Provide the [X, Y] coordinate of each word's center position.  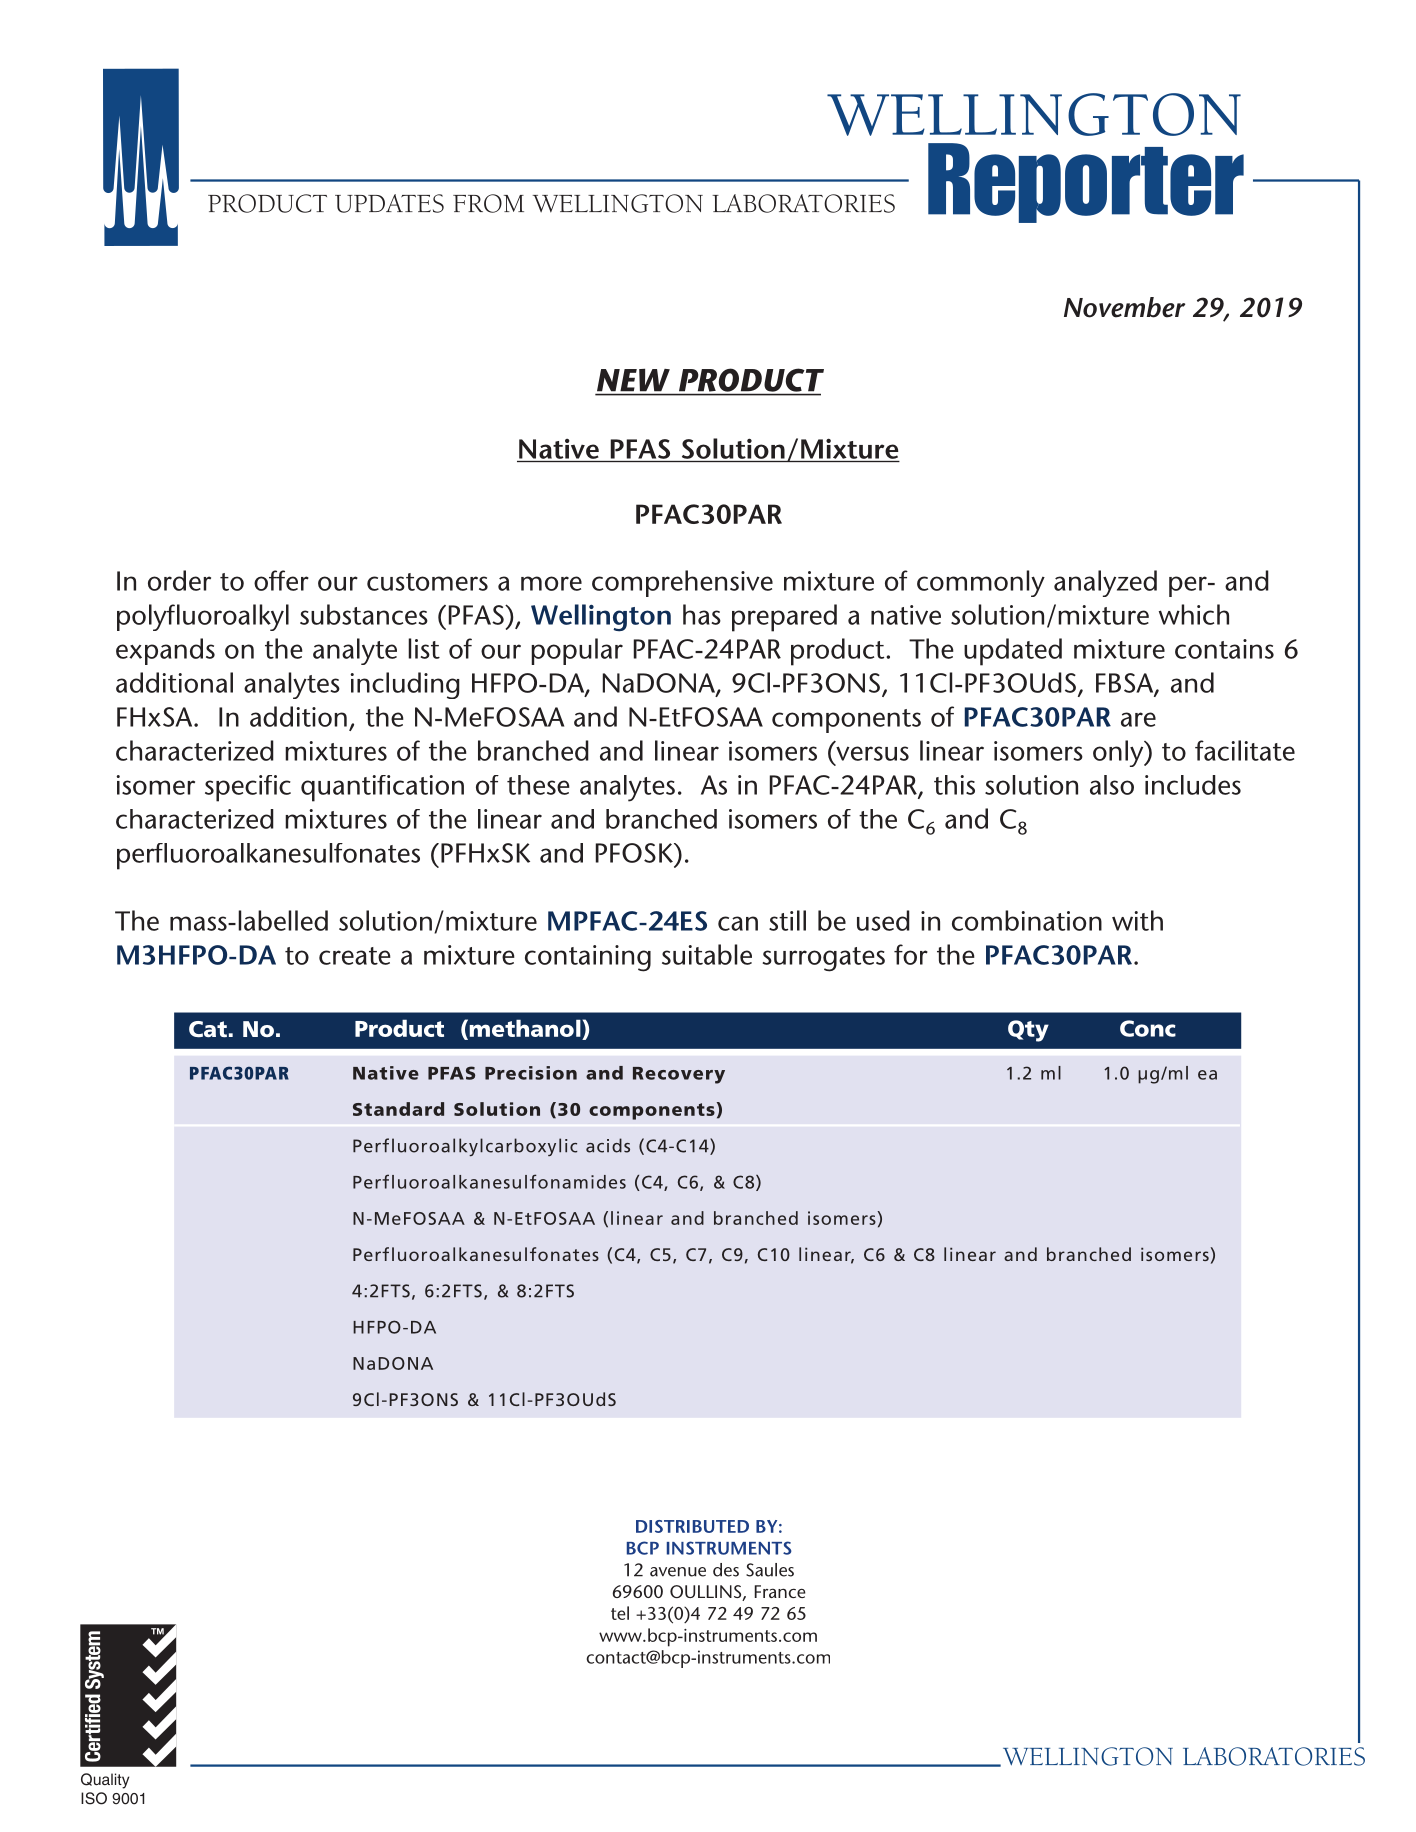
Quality [105, 1781]
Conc [1148, 1028]
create [355, 956]
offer [281, 580]
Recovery [679, 1075]
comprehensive [682, 583]
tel [620, 1613]
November [1124, 307]
